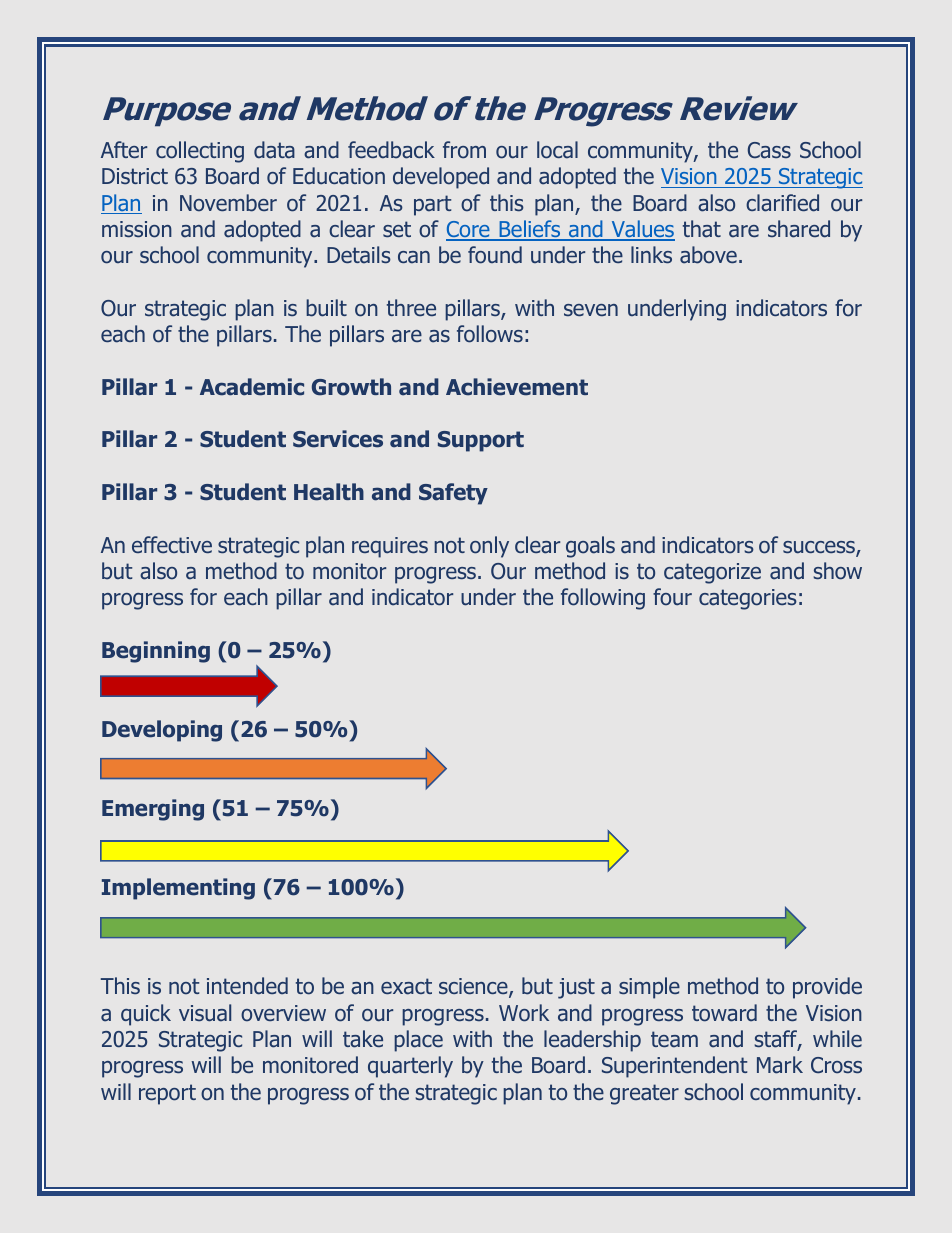 This page has height=1233, width=952. I want to click on only, so click(489, 547).
